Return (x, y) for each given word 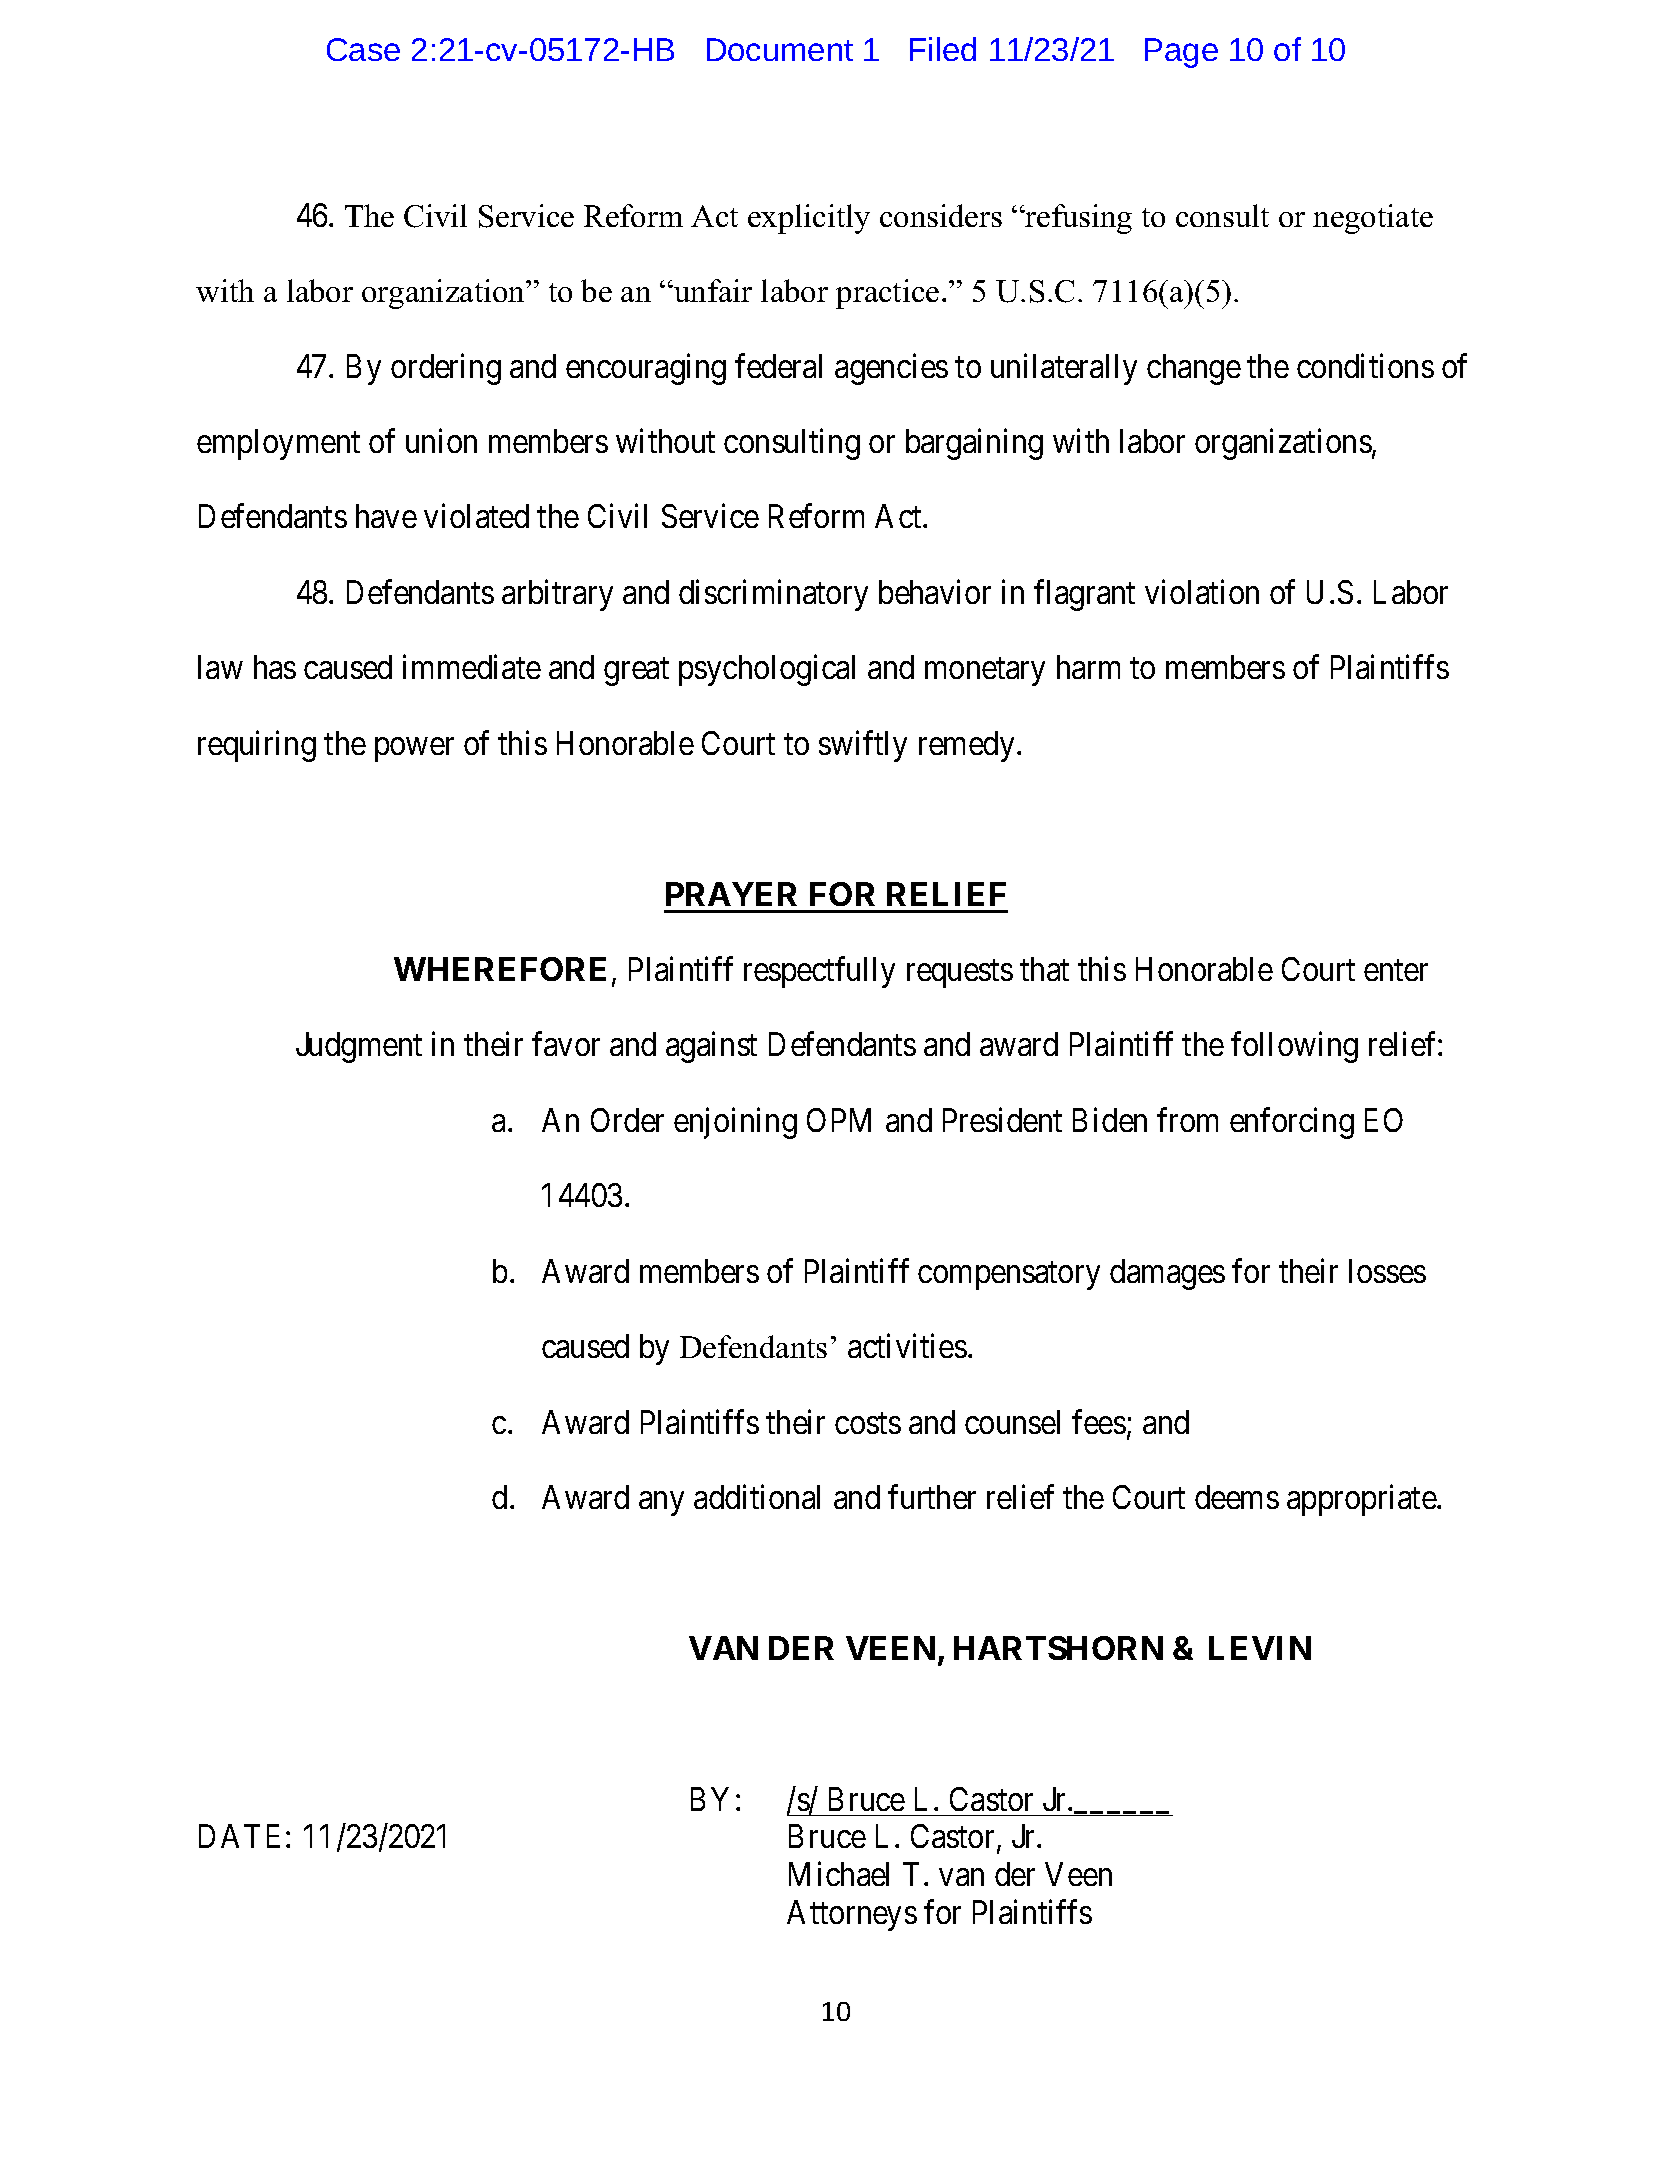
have (386, 516)
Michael (839, 1874)
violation (1202, 591)
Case (363, 49)
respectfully (819, 972)
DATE (239, 1836)
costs (868, 1423)
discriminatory (773, 595)
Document (780, 49)
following (1294, 1047)
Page (1181, 53)
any (661, 1504)
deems (1237, 1497)
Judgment (359, 1047)
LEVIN (1260, 1648)
